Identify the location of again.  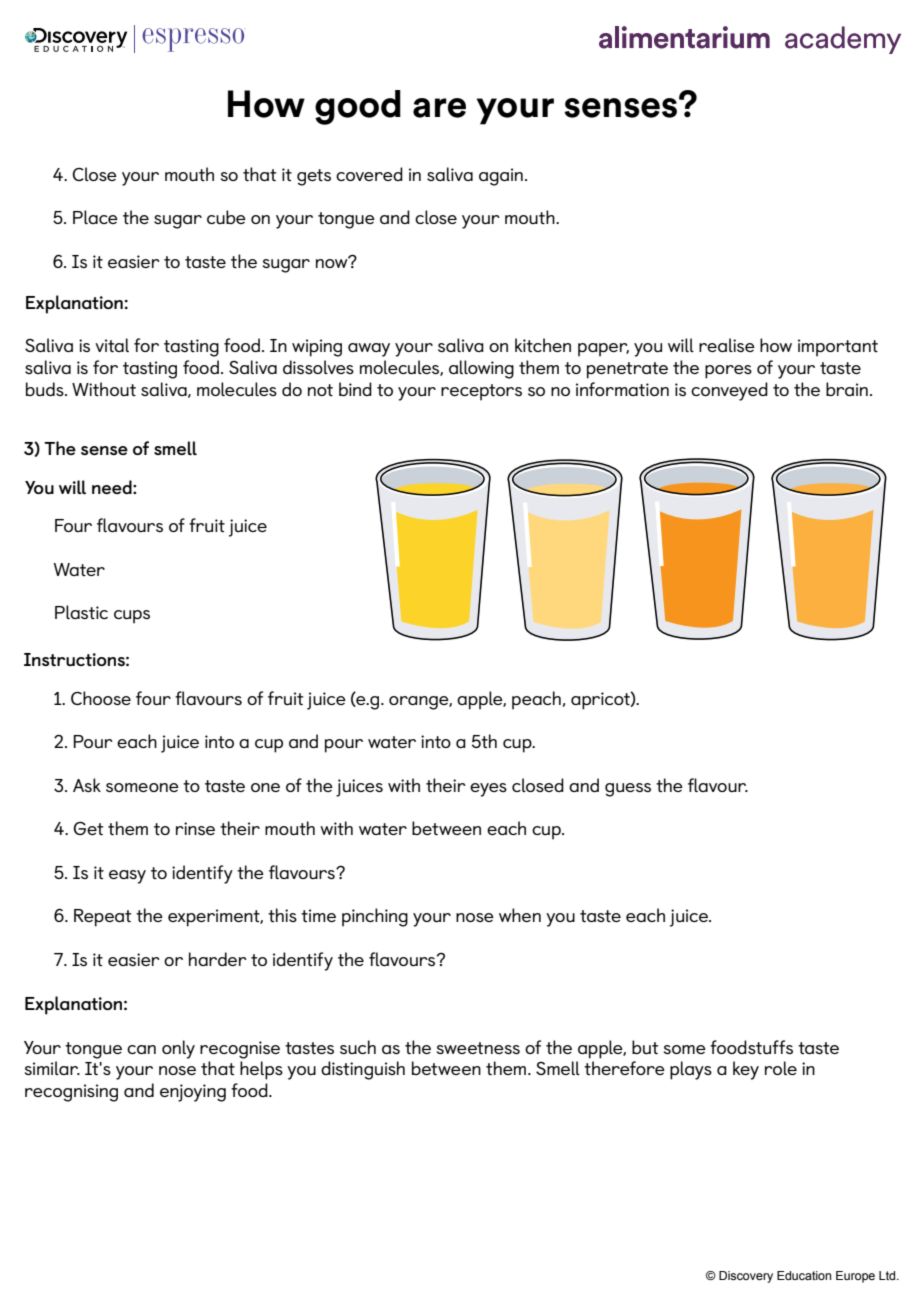
(501, 177).
